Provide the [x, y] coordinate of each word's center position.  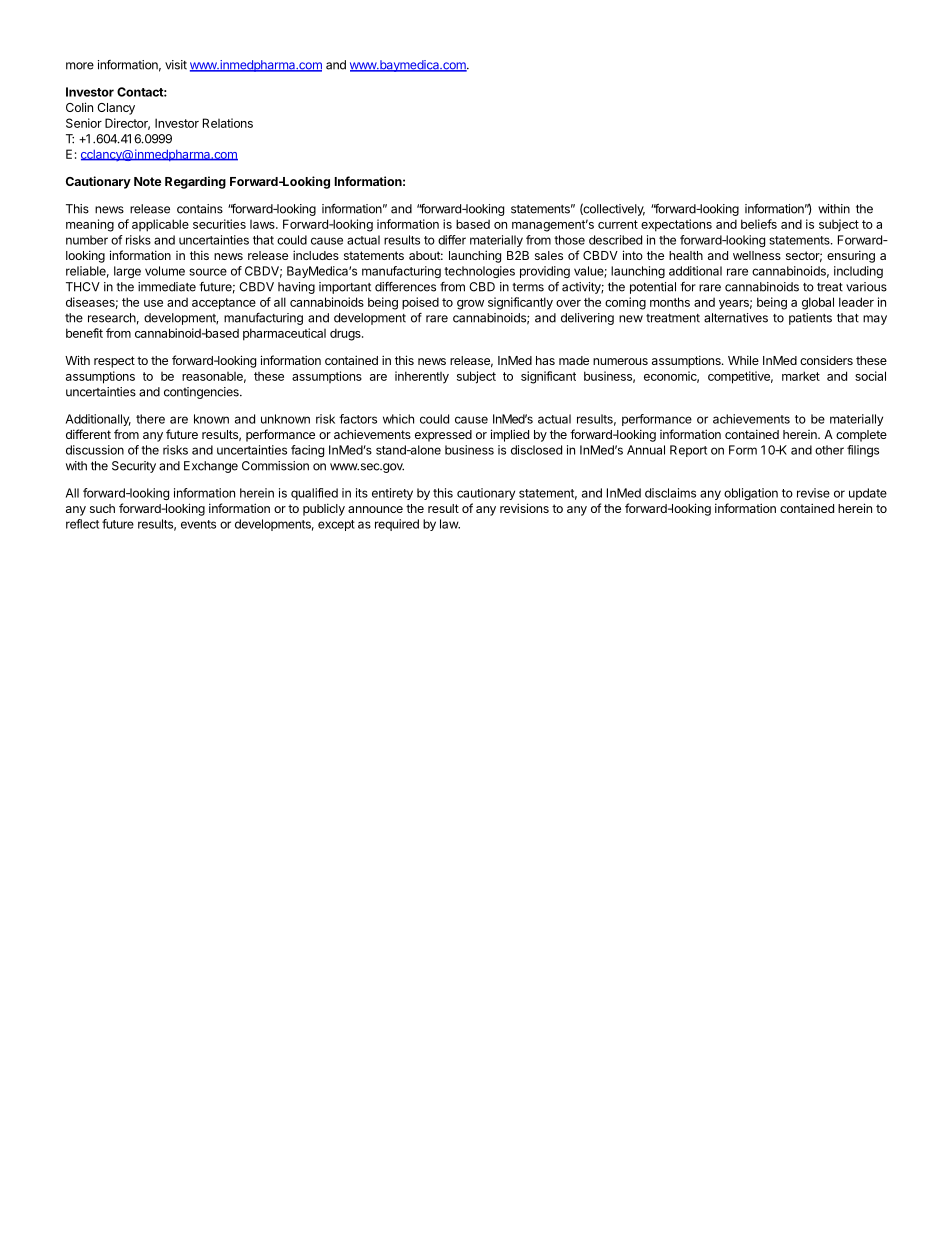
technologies [479, 272]
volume [165, 271]
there [150, 419]
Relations [228, 123]
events [198, 524]
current [618, 224]
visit [176, 65]
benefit [84, 333]
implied [510, 435]
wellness [757, 255]
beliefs [759, 224]
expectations [676, 225]
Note [147, 181]
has [545, 360]
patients [810, 319]
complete [861, 436]
